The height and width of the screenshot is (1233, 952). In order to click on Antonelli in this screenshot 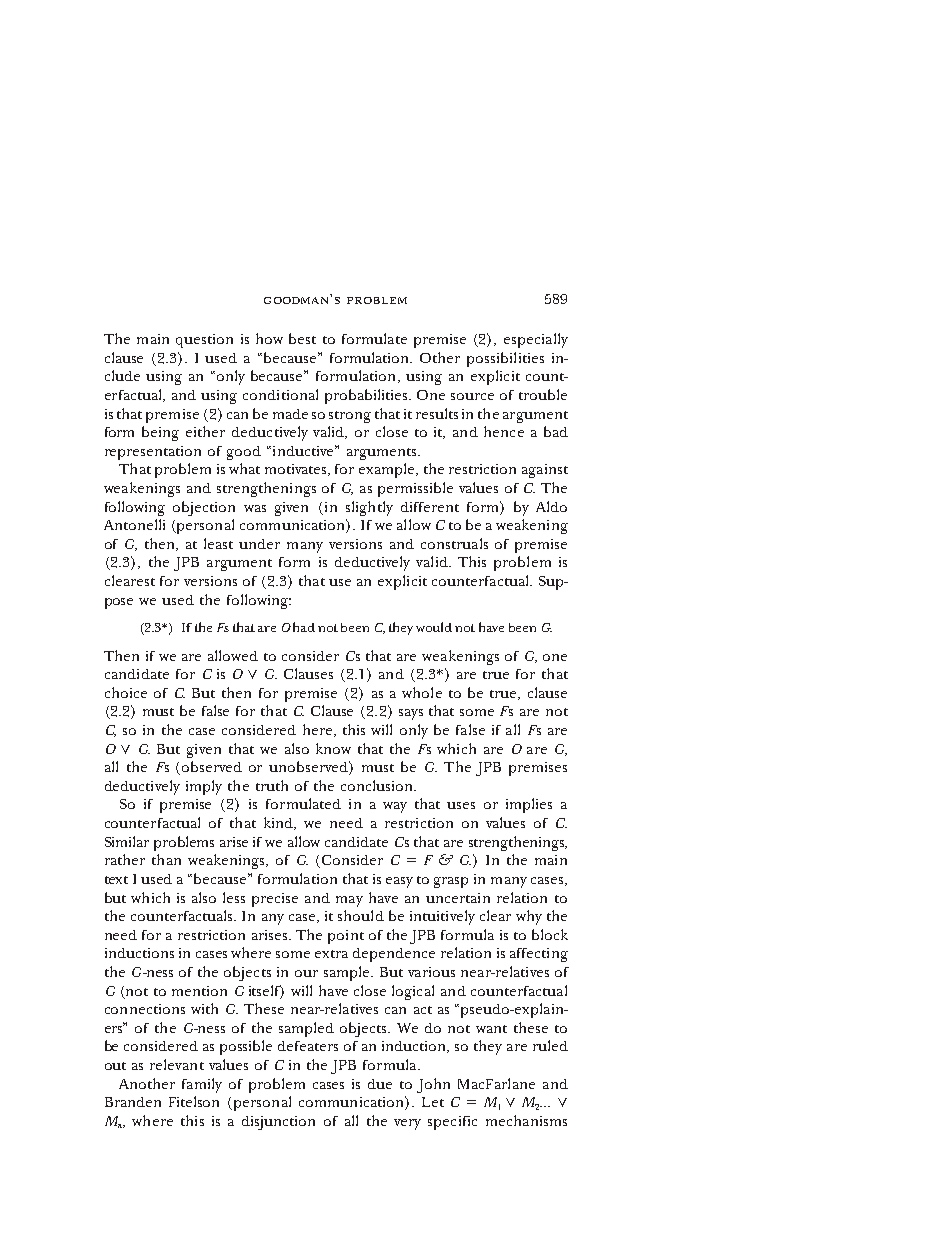, I will do `click(134, 524)`.
